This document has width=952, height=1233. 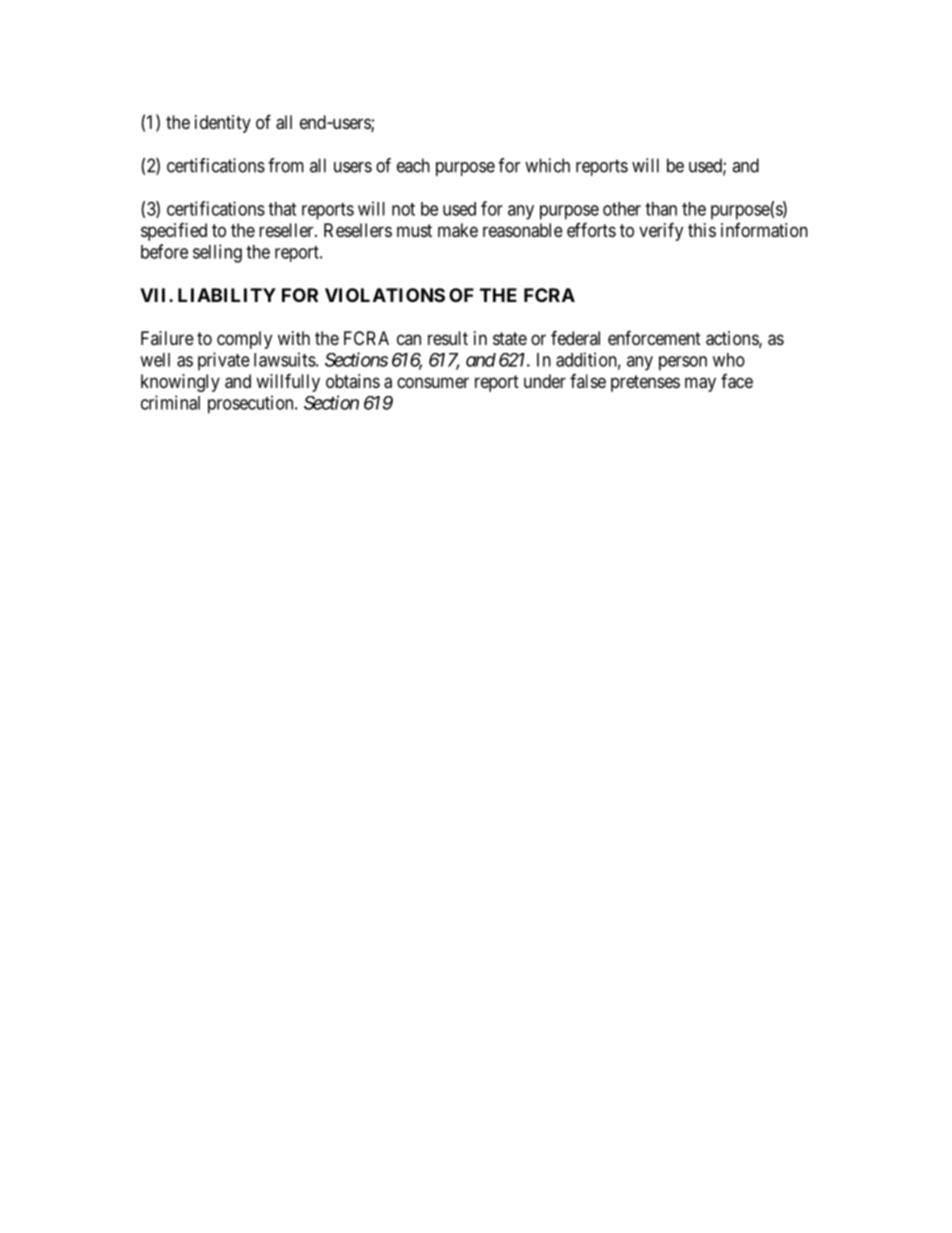 I want to click on consumer, so click(x=433, y=382).
